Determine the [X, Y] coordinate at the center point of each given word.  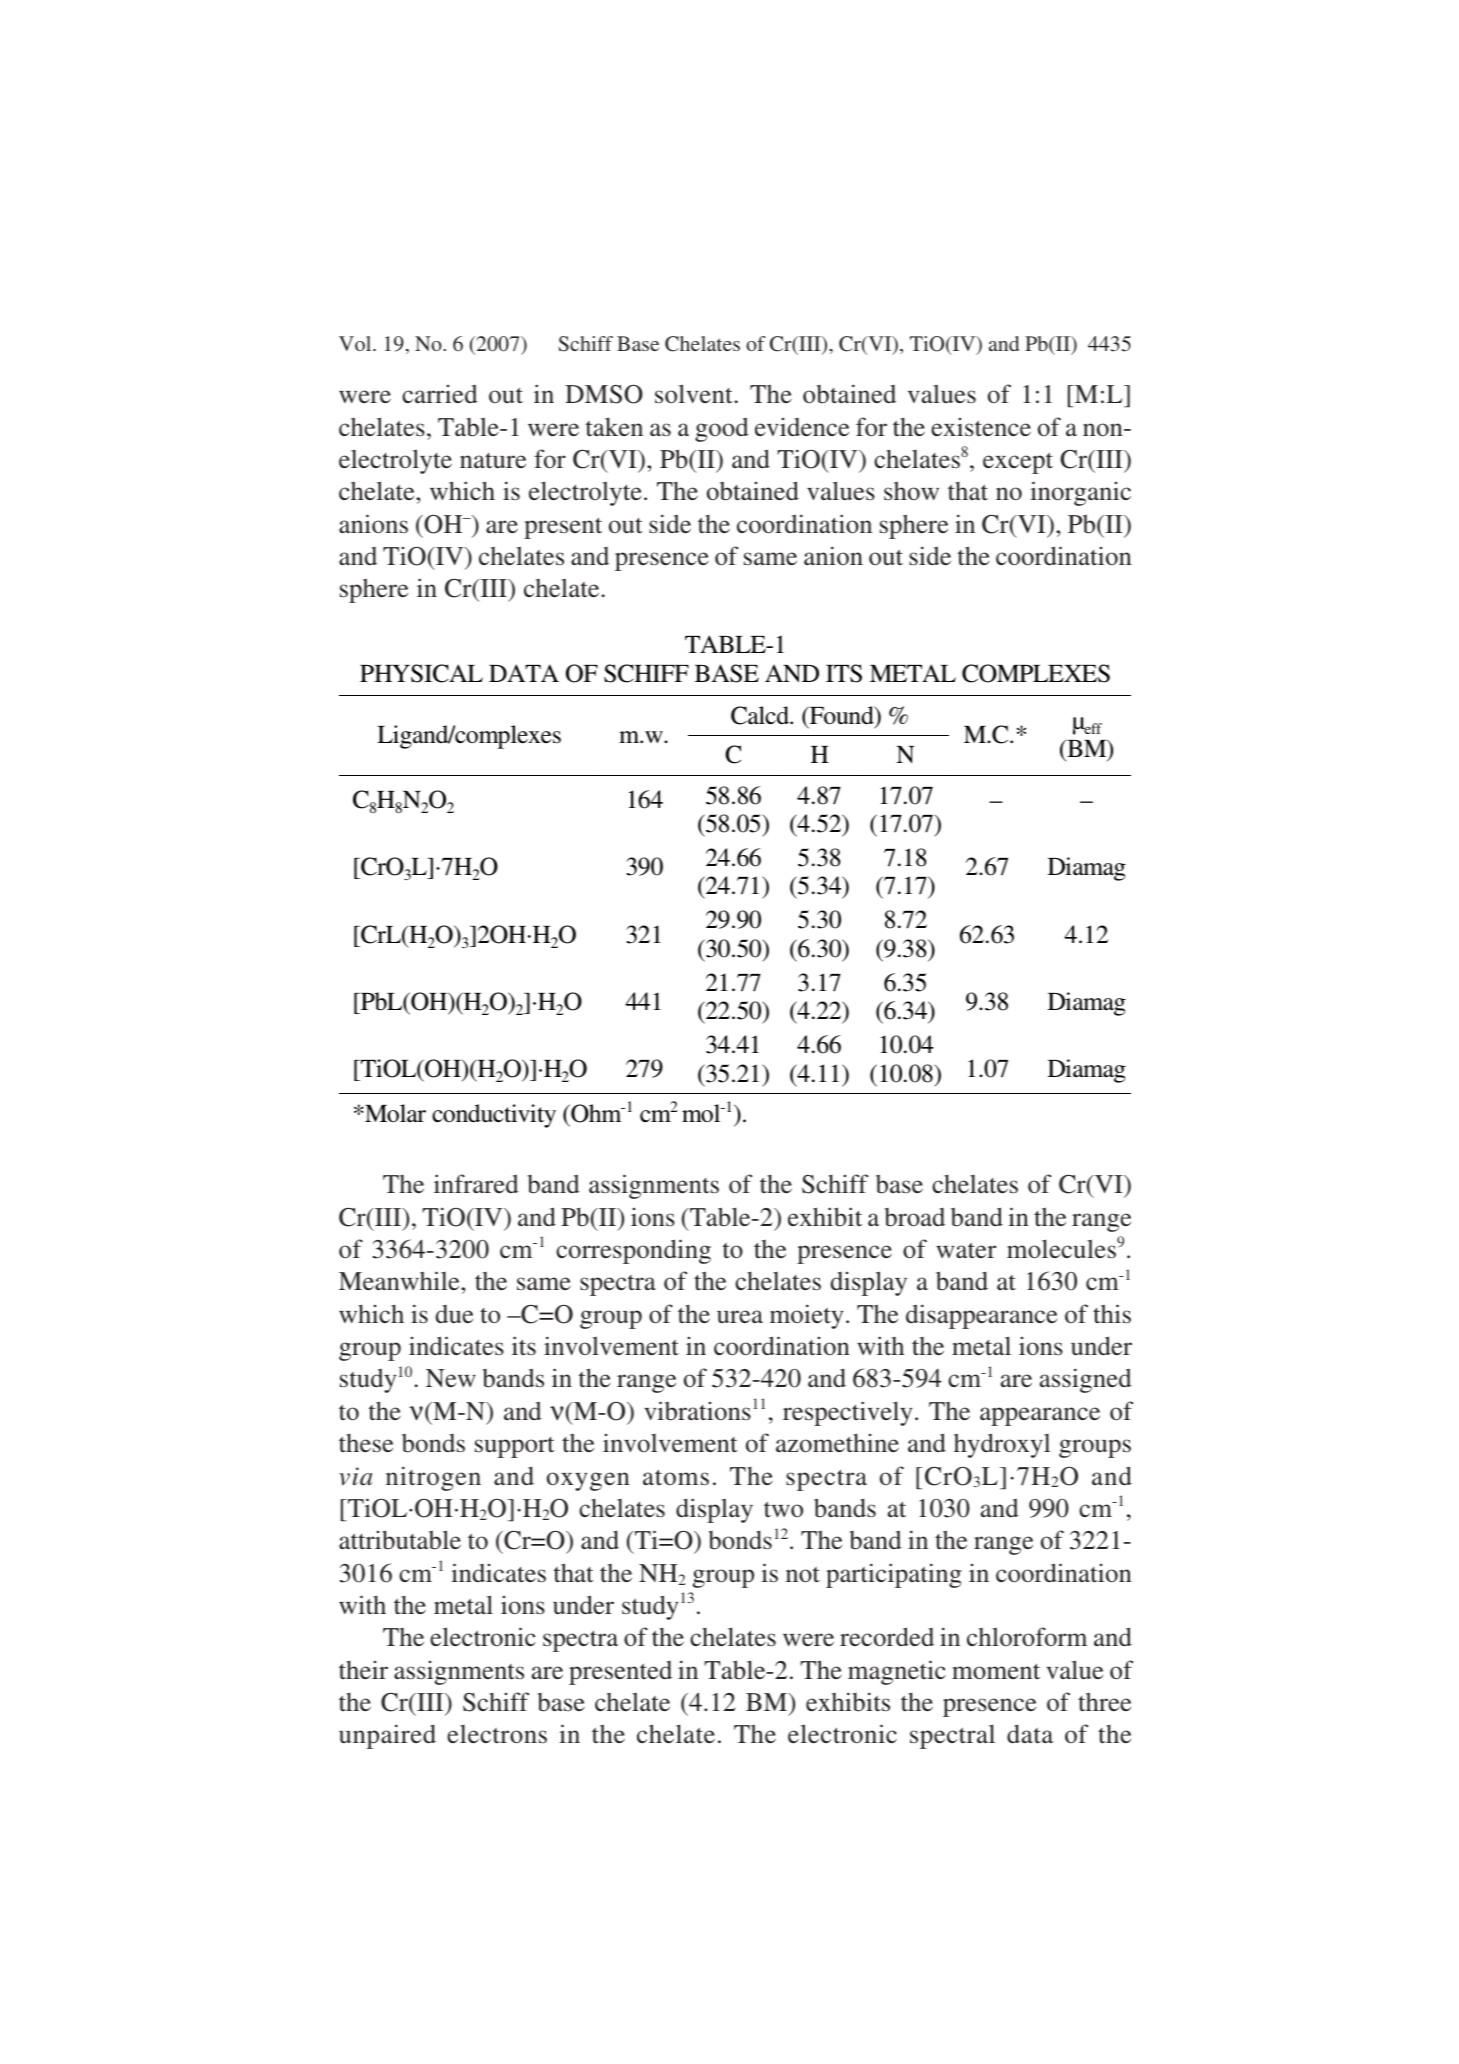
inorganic [1080, 493]
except [1018, 463]
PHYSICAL [421, 673]
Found [841, 716]
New [451, 1378]
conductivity [494, 1116]
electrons [497, 1734]
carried [440, 393]
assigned [1086, 1380]
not [803, 1575]
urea [740, 1316]
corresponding [633, 1251]
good [722, 429]
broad [914, 1217]
